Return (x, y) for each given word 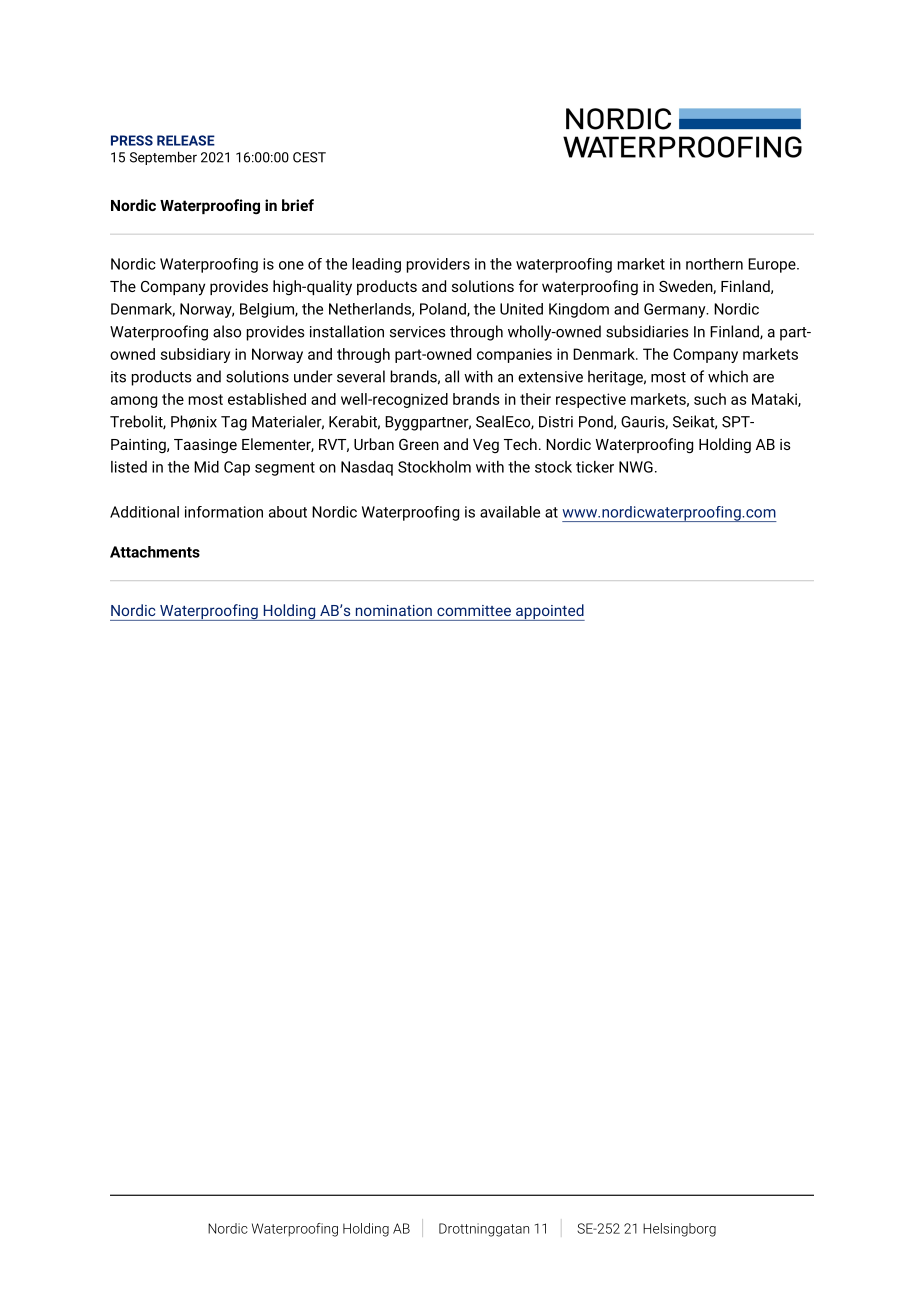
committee (474, 610)
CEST (309, 157)
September (163, 158)
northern (714, 264)
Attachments (155, 552)
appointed (549, 612)
